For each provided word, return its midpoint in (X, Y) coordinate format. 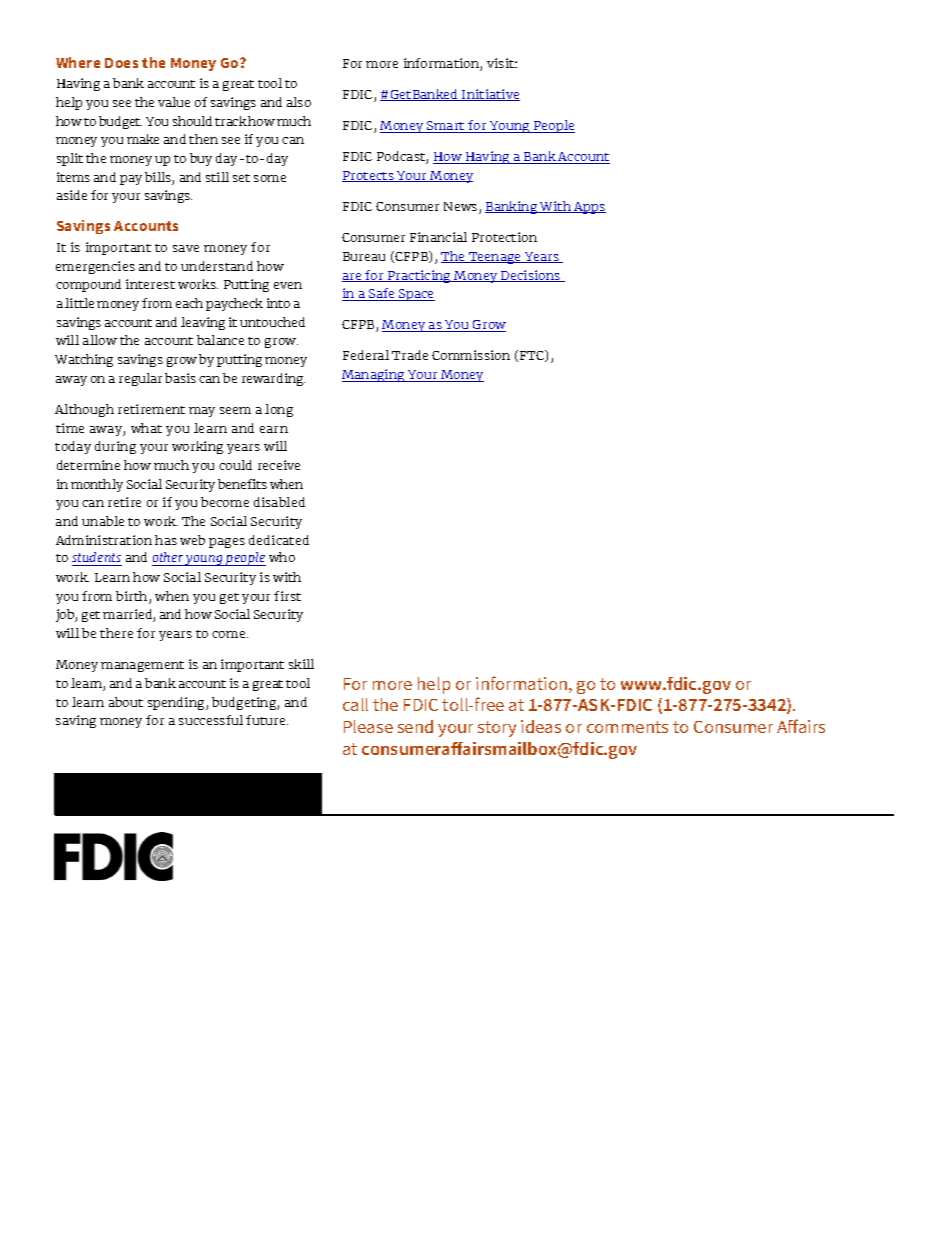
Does (121, 63)
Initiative (490, 95)
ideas (541, 726)
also (299, 102)
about (126, 702)
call (355, 704)
